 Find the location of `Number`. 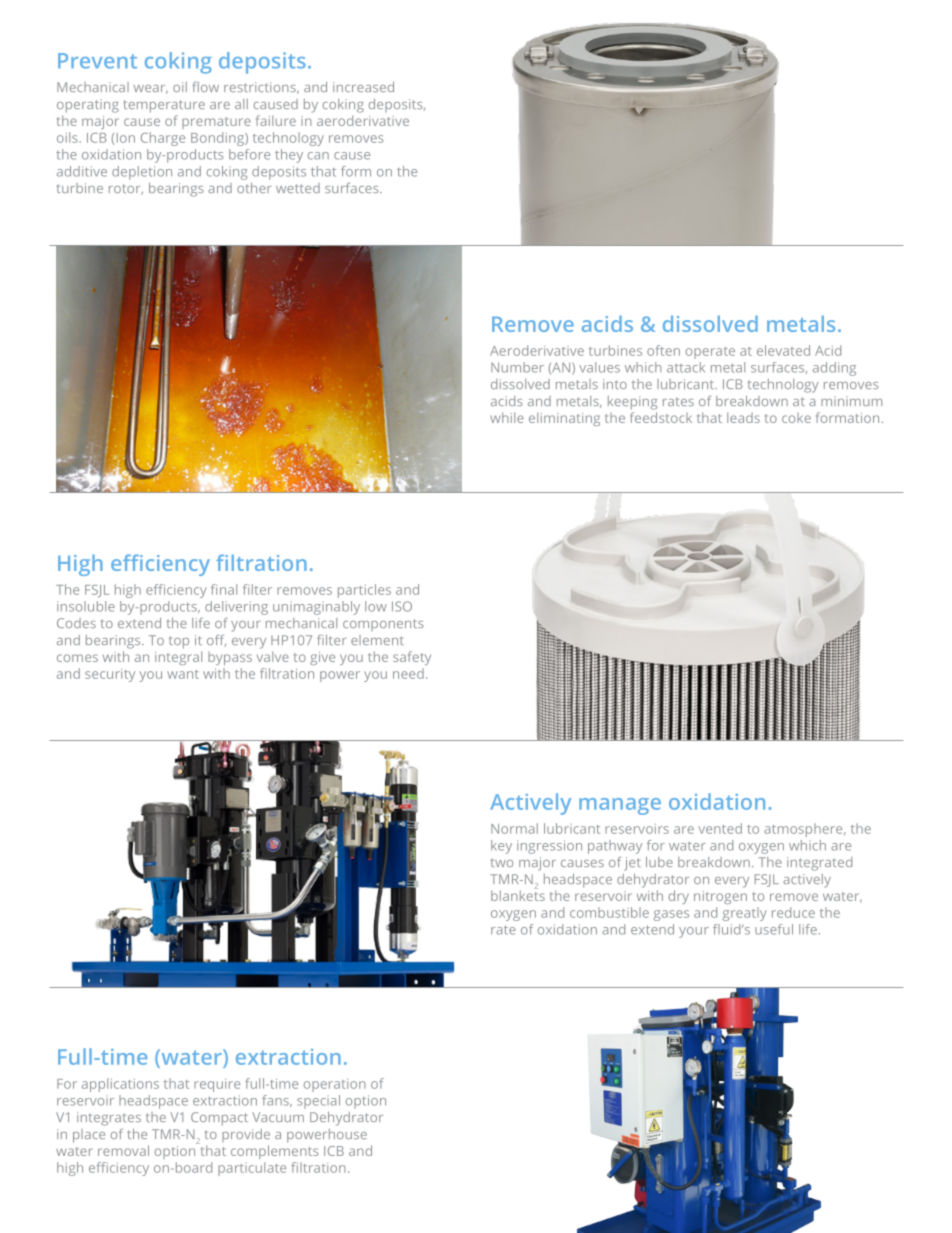

Number is located at coordinates (517, 367).
